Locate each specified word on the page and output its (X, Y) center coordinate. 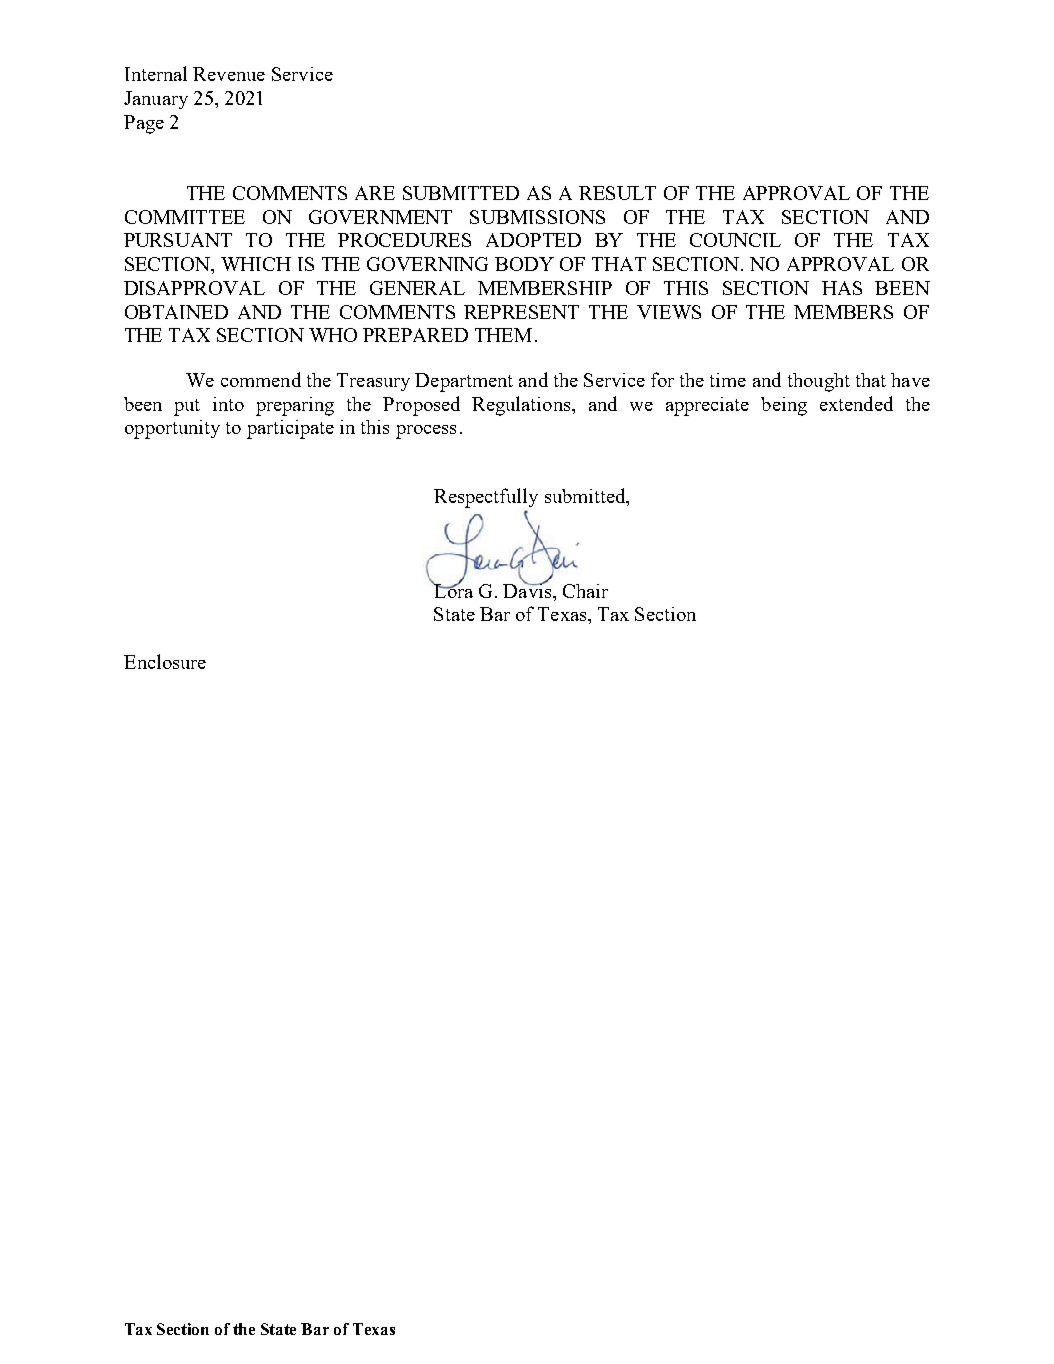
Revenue (229, 74)
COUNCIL (735, 240)
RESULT (617, 193)
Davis (528, 589)
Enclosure (165, 661)
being (784, 406)
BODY (524, 264)
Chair (585, 591)
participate (290, 429)
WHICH (256, 264)
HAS (842, 288)
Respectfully (486, 498)
